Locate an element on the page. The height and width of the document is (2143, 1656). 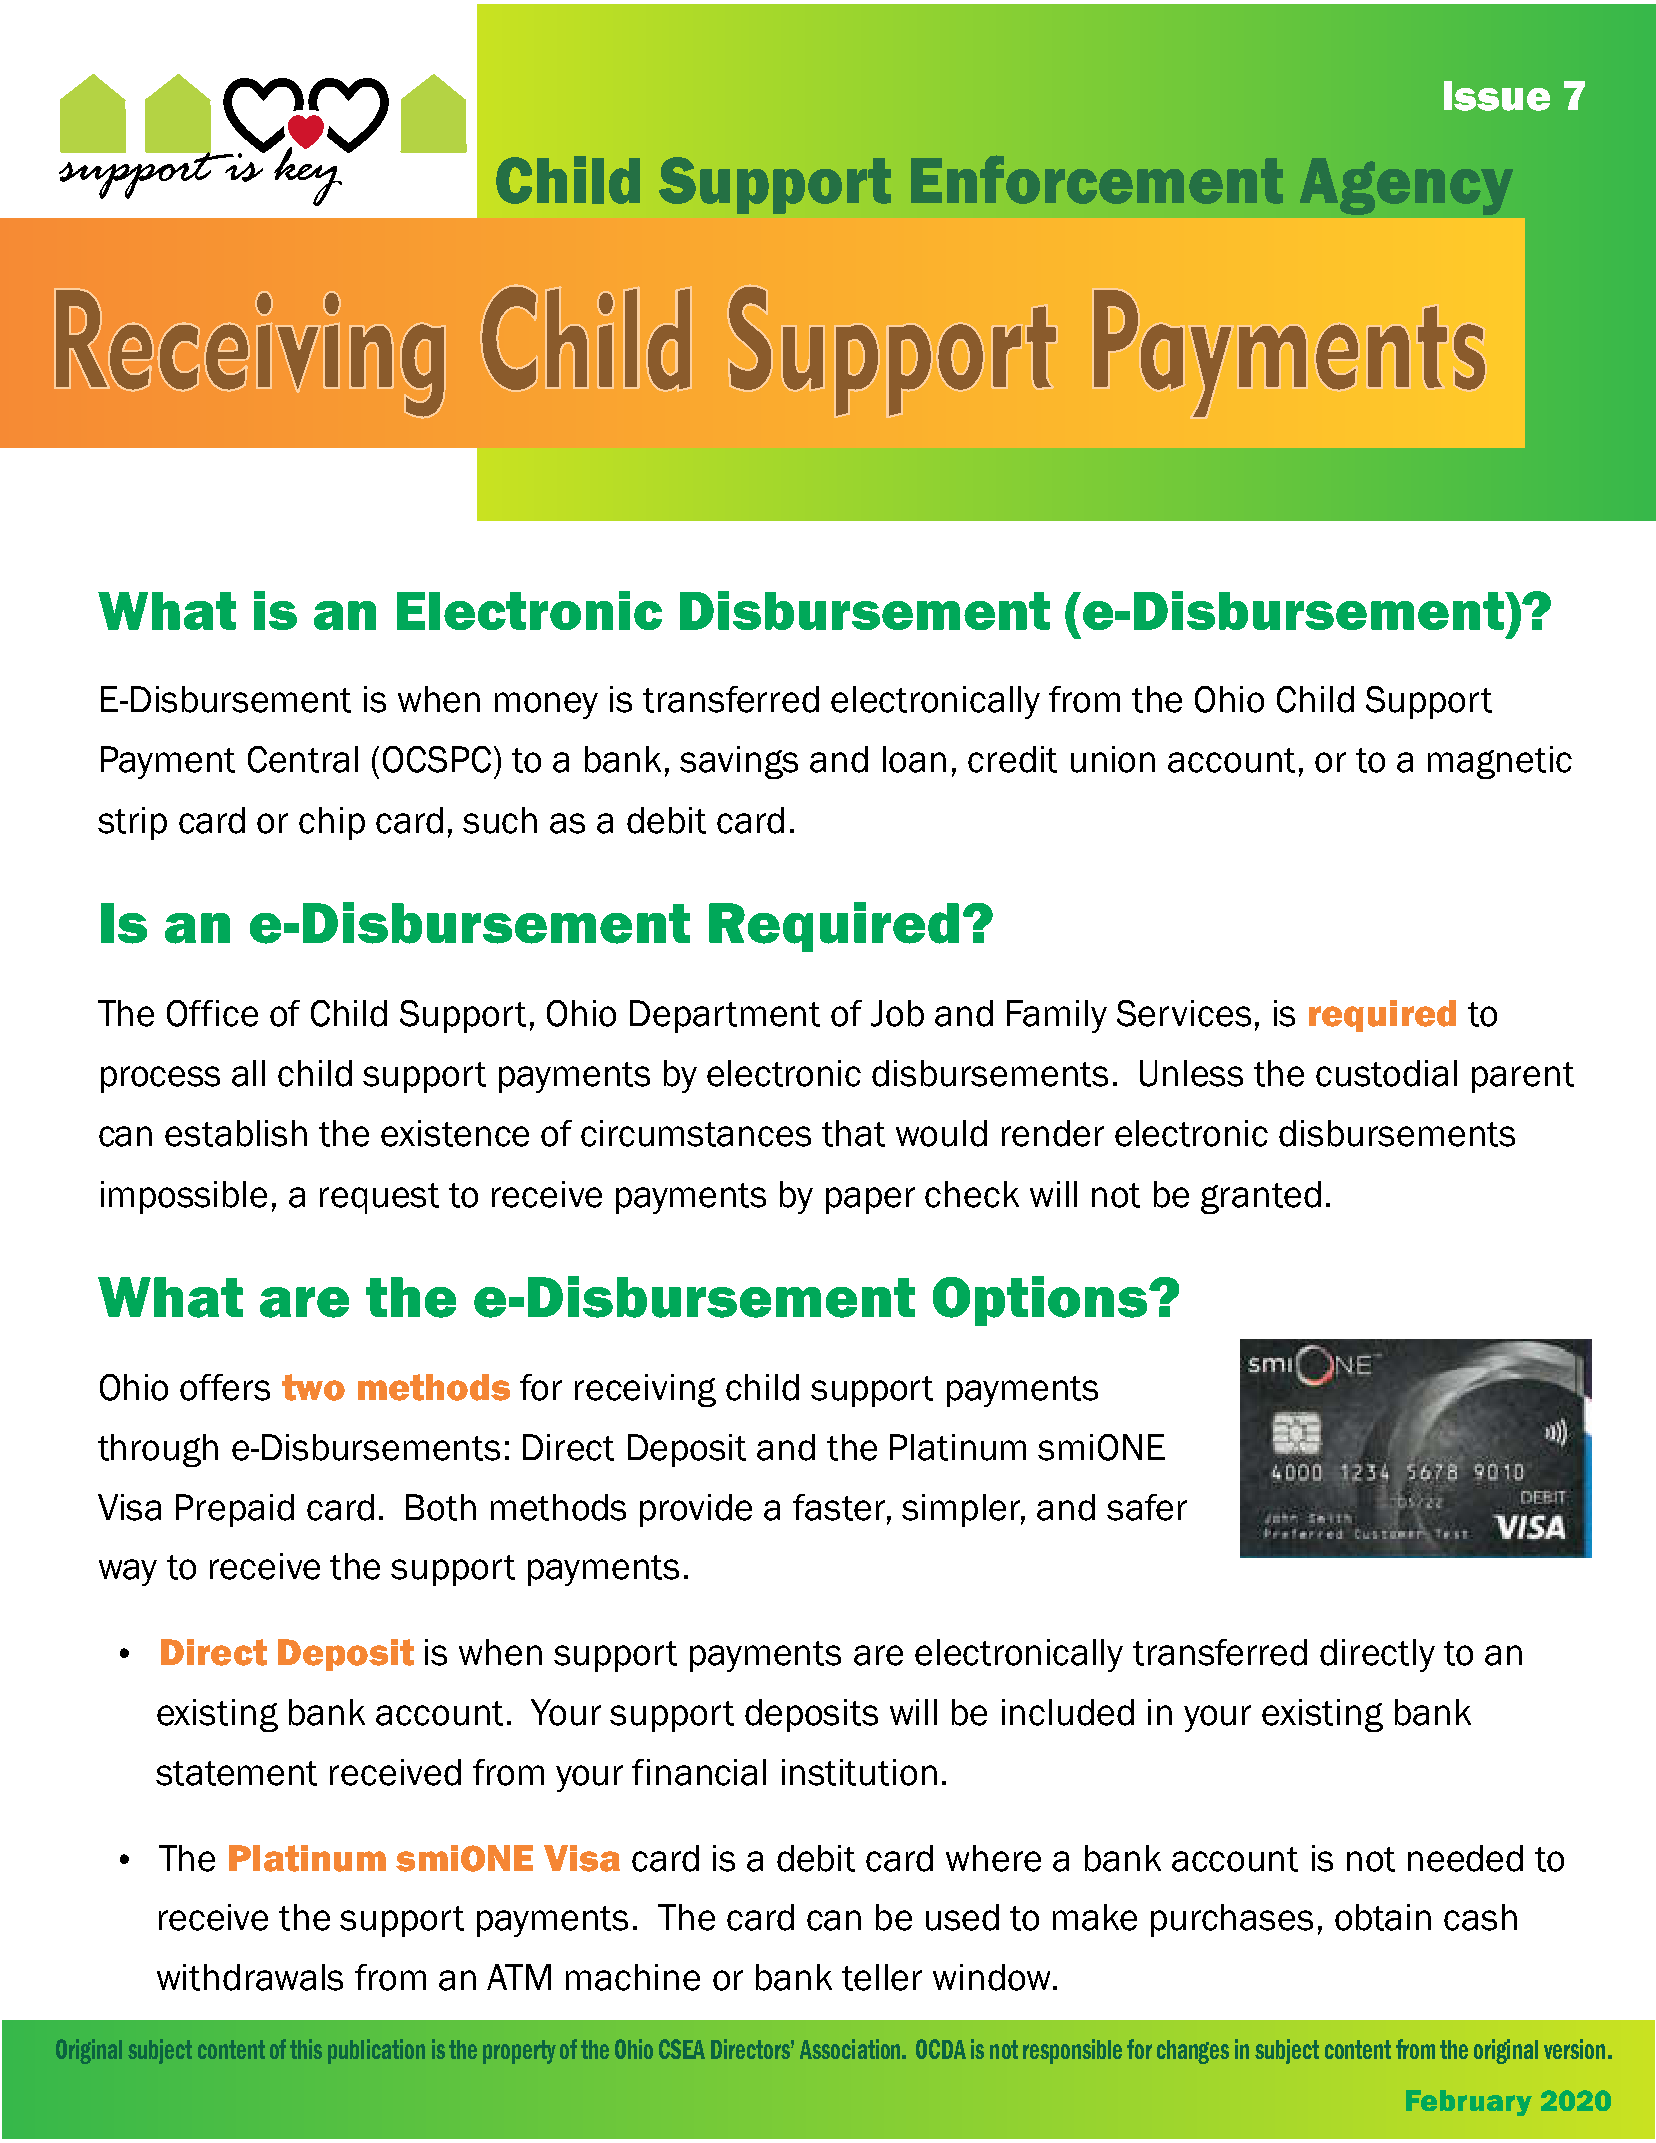
teller is located at coordinates (882, 1977).
